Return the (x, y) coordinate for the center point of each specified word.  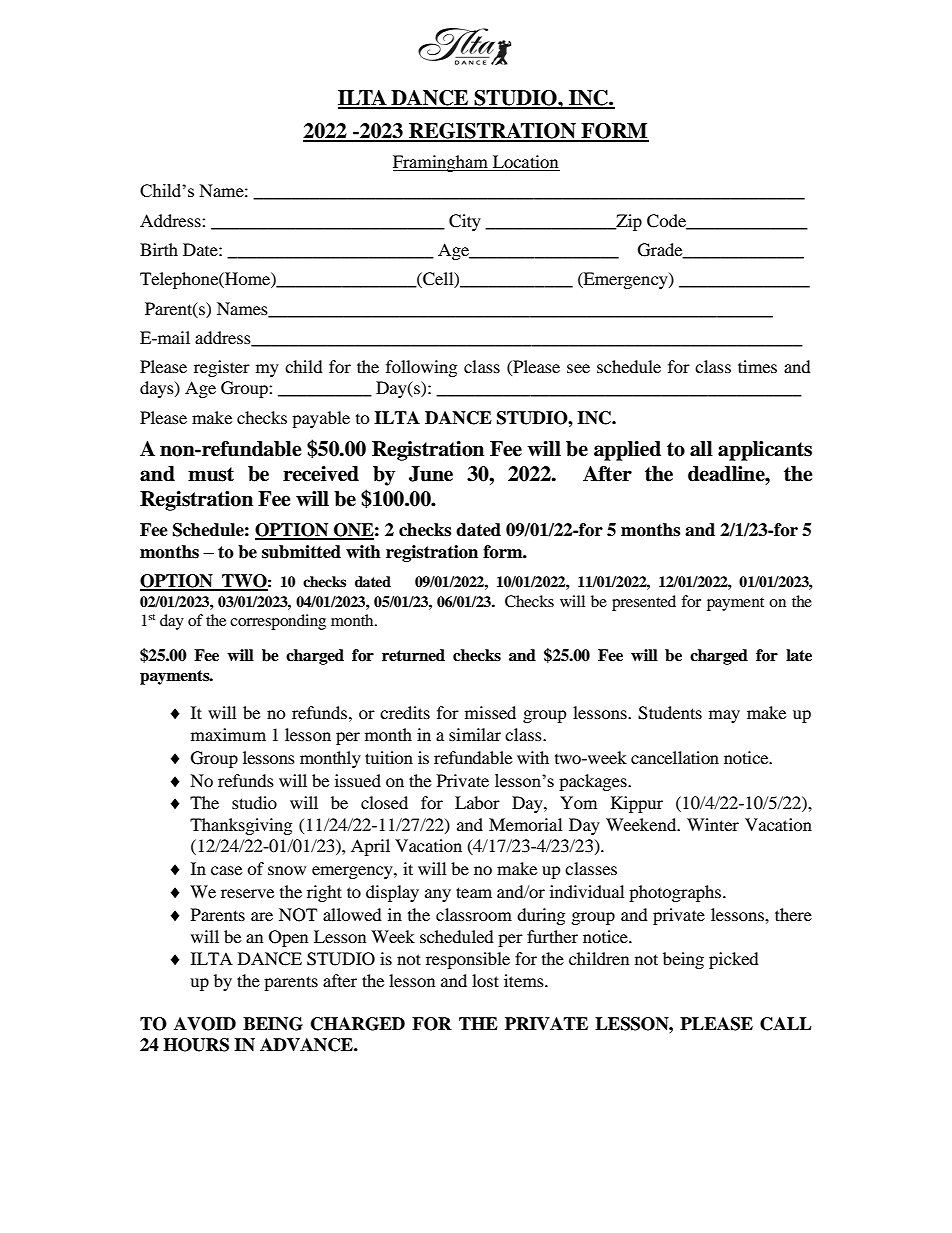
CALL (786, 1024)
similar (475, 734)
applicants (765, 451)
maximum (228, 734)
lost (485, 980)
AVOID (205, 1024)
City (465, 222)
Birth (159, 249)
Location (525, 163)
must (211, 474)
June (431, 474)
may (724, 716)
